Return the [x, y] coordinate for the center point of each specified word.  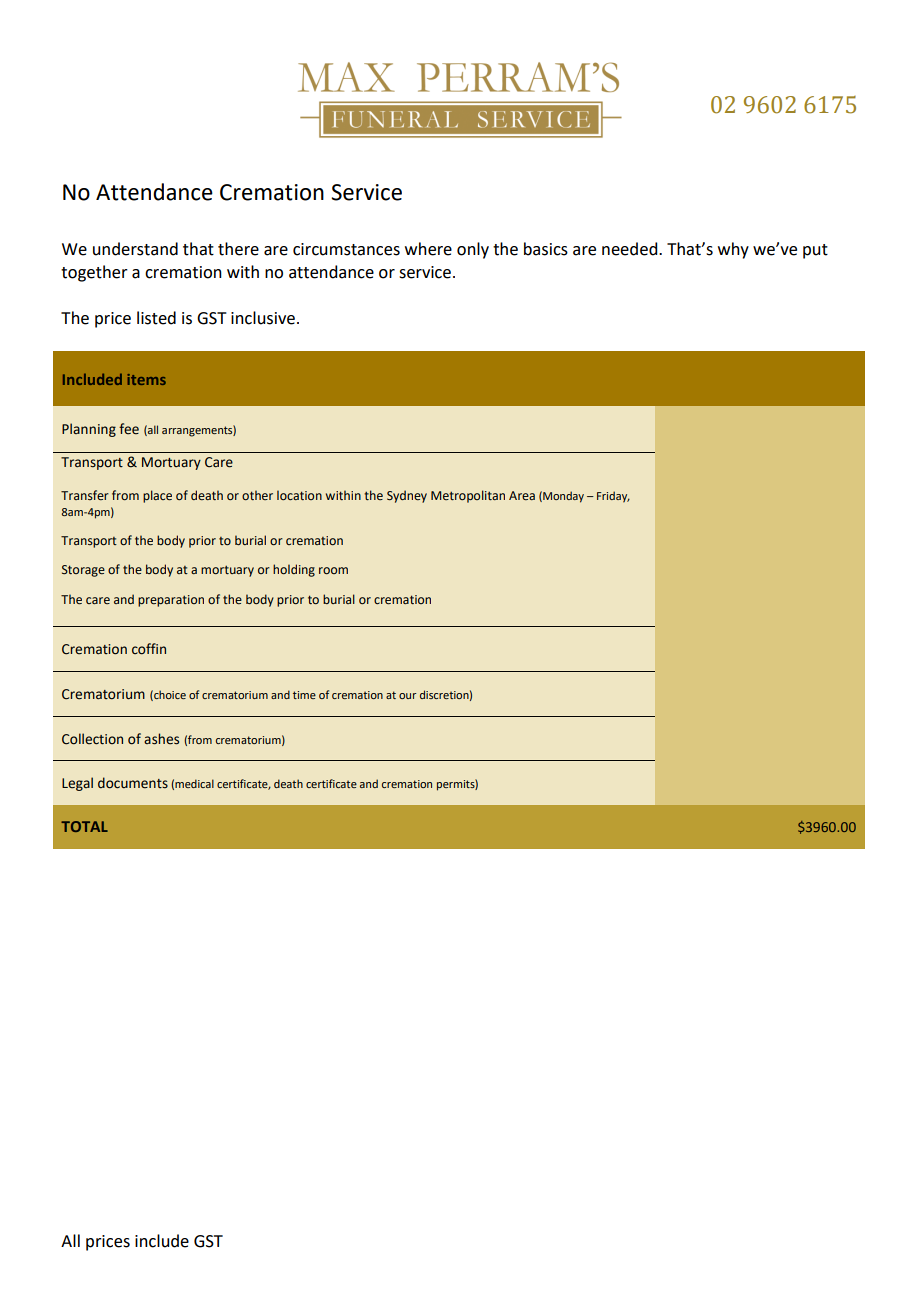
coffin [149, 649]
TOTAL [84, 826]
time [304, 695]
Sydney [407, 496]
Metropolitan [468, 496]
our [407, 696]
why [733, 250]
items [146, 379]
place [157, 496]
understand [135, 249]
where [428, 249]
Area [522, 495]
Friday [613, 497]
